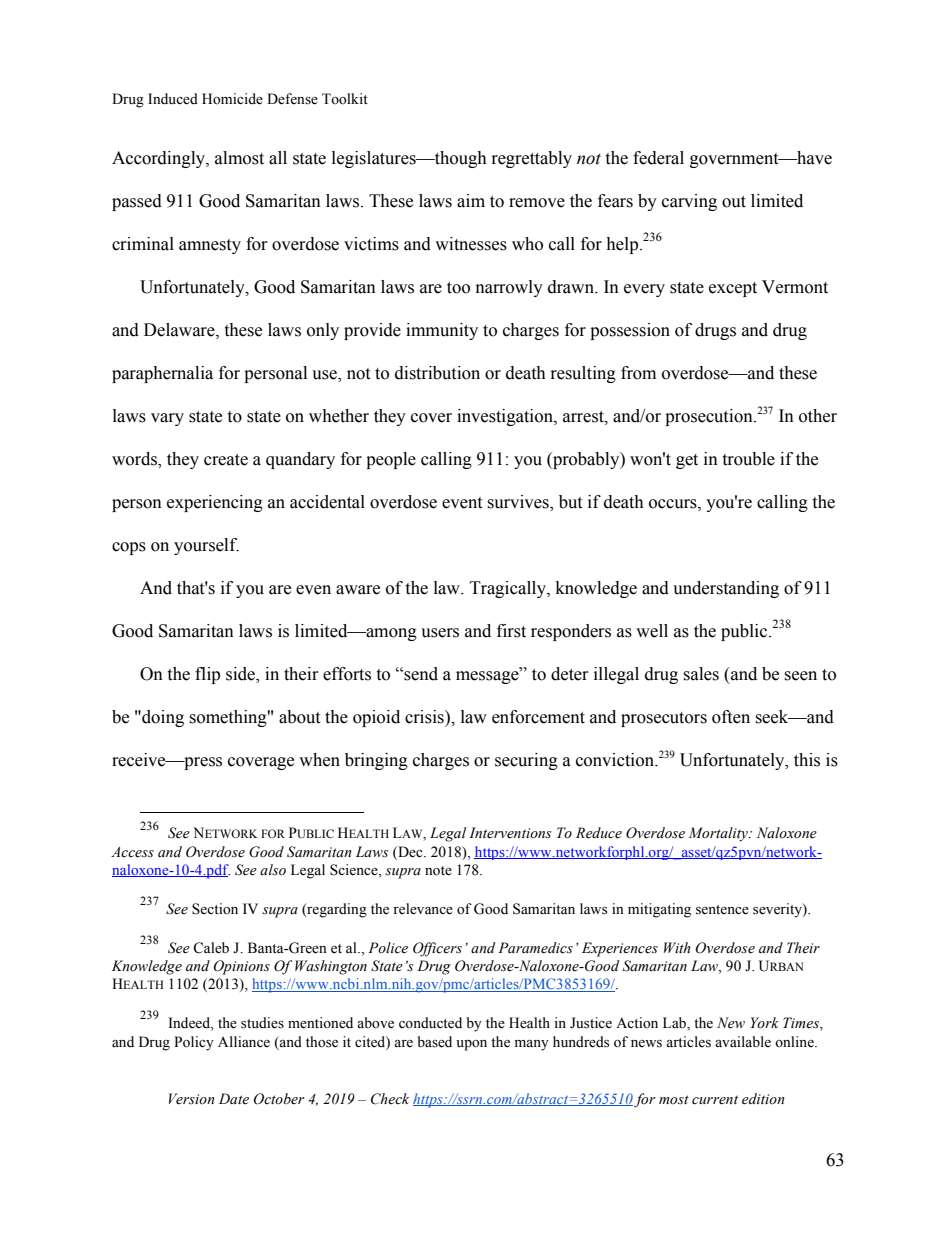 Image resolution: width=952 pixels, height=1233 pixels. Describe the element at coordinates (743, 1042) in the screenshot. I see `available` at that location.
